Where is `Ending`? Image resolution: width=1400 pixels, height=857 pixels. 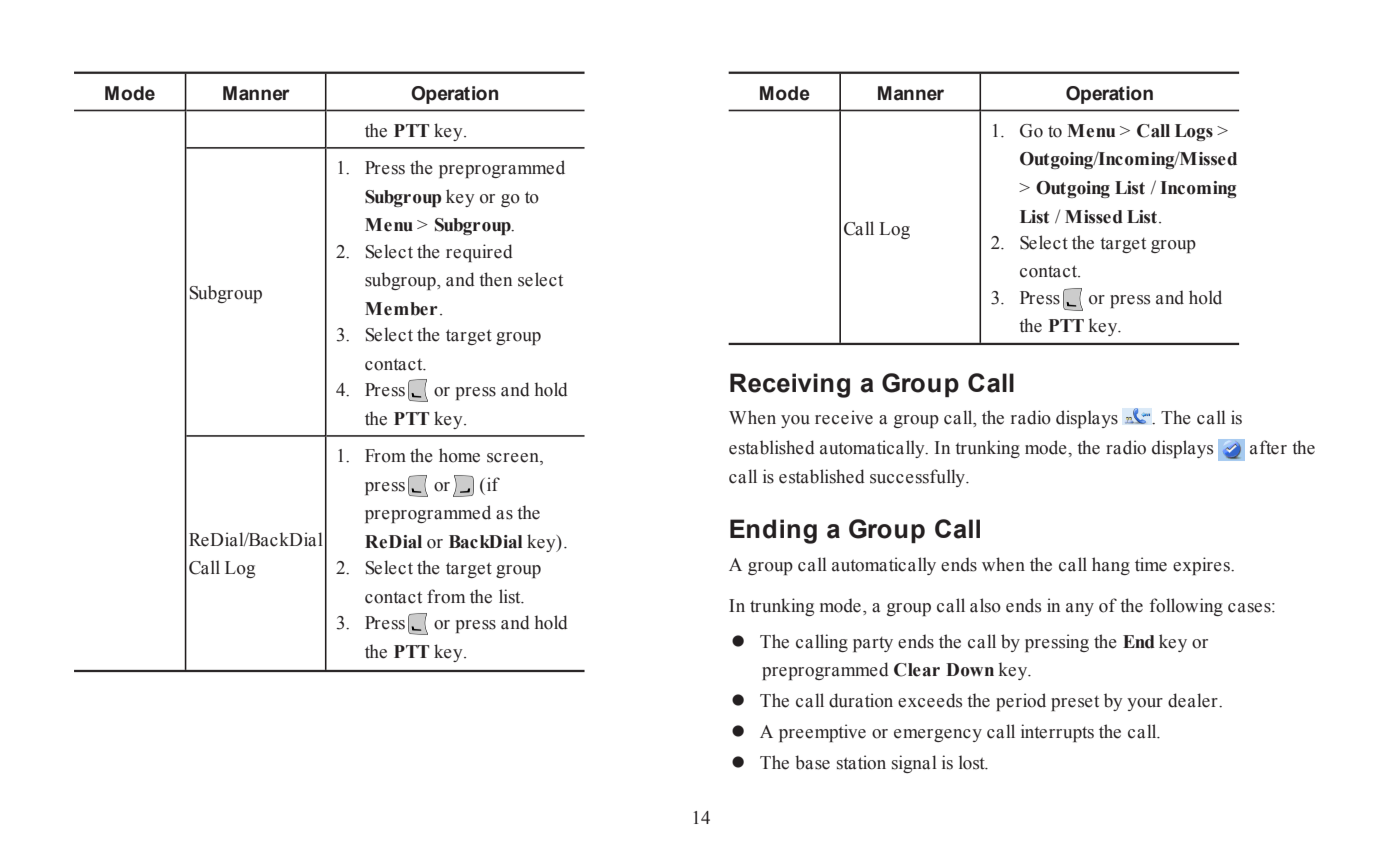
Ending is located at coordinates (773, 531).
